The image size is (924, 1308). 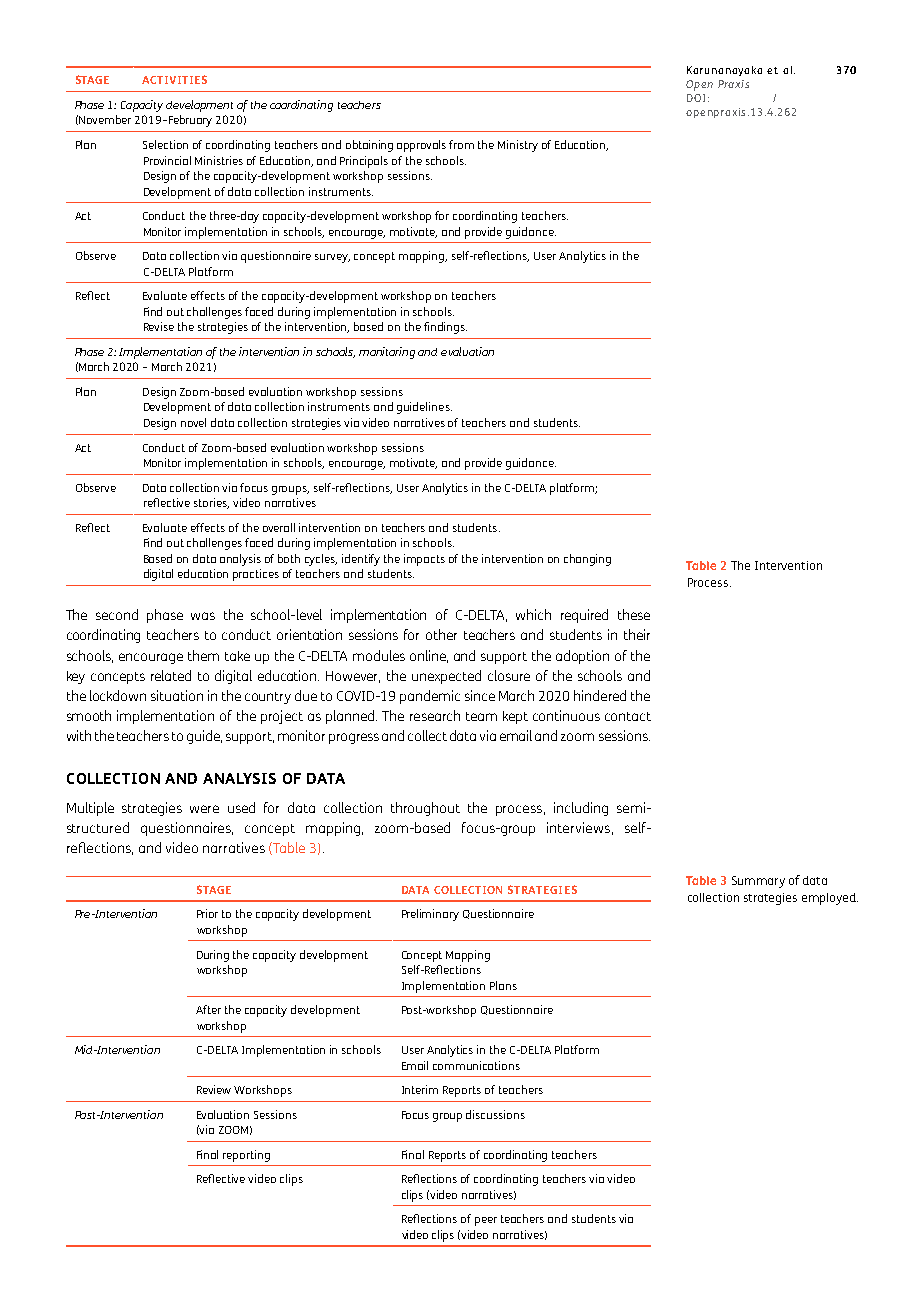 I want to click on Prior, so click(x=207, y=913).
